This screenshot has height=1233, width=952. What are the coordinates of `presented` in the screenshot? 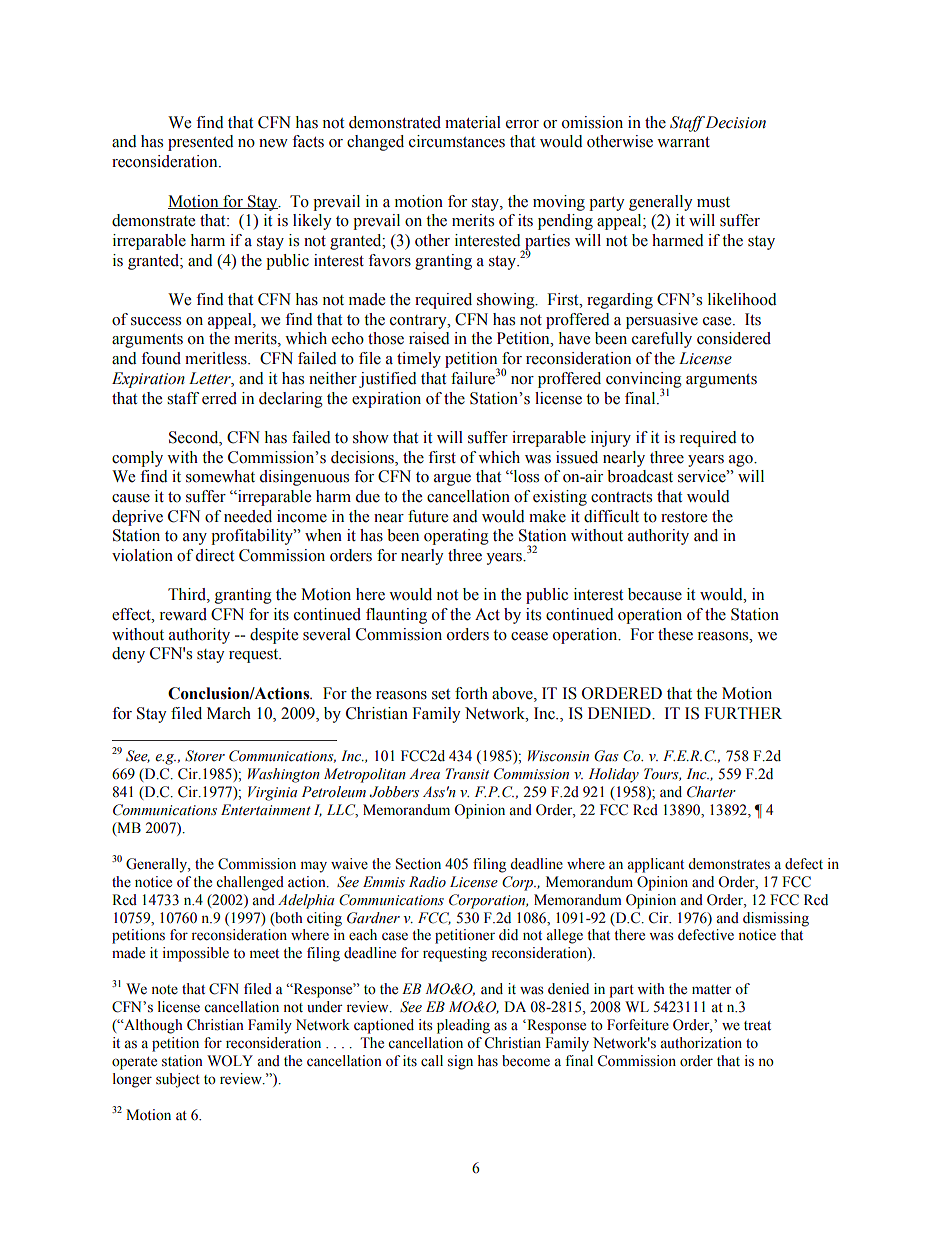 It's located at (201, 143).
